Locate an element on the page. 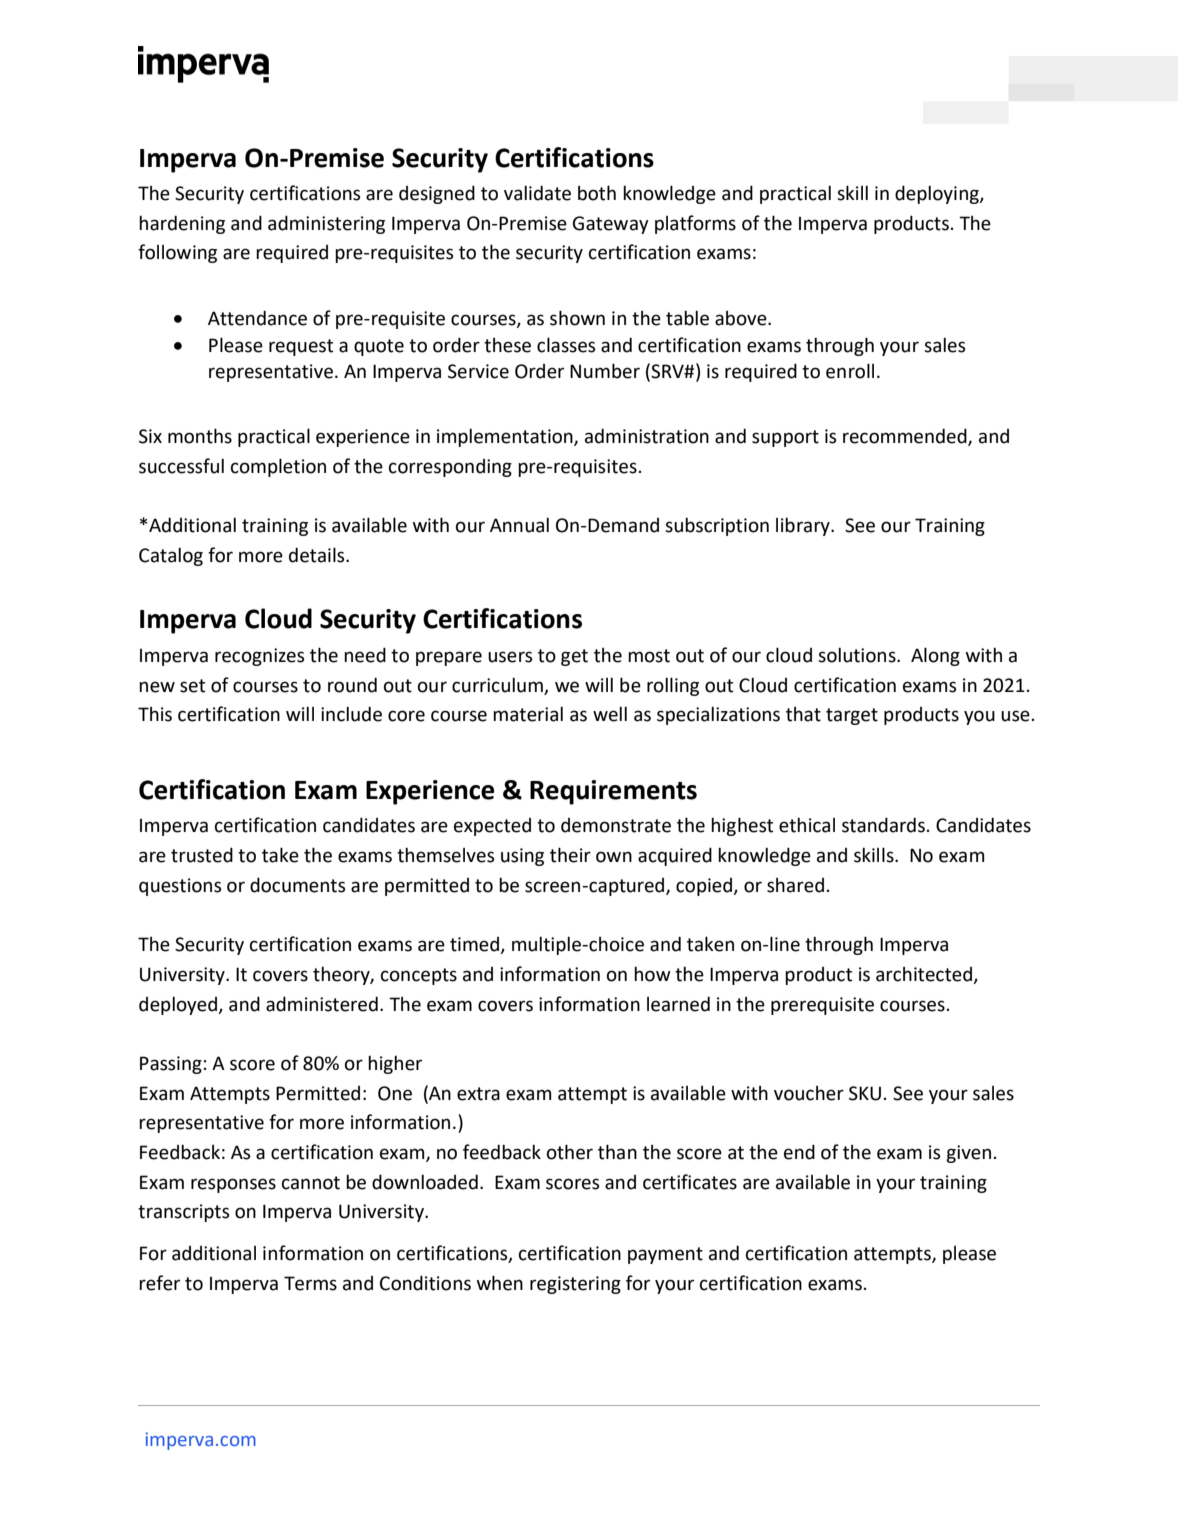 The width and height of the page is (1178, 1524). deploying is located at coordinates (938, 194).
